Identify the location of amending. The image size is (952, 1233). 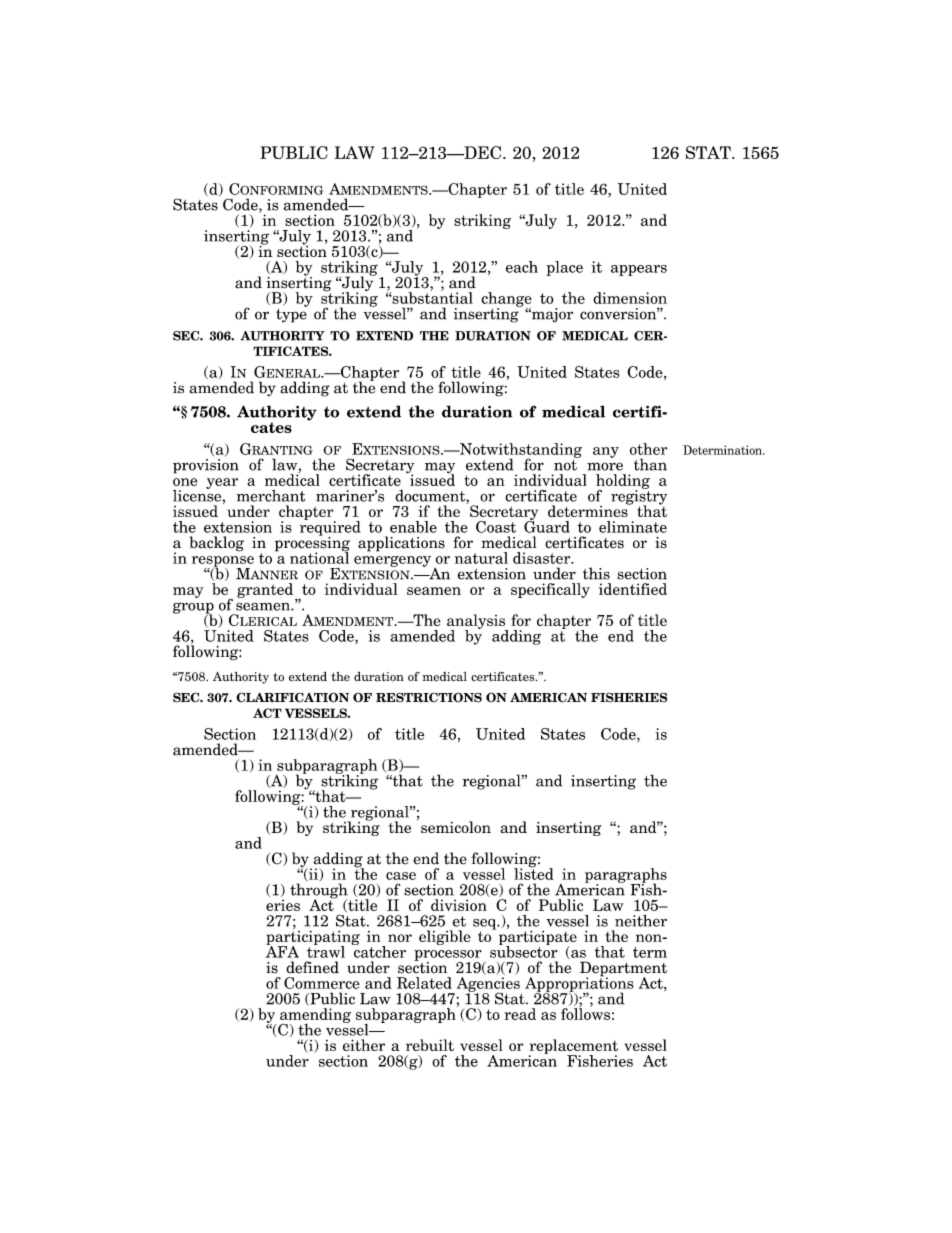
(315, 1016).
